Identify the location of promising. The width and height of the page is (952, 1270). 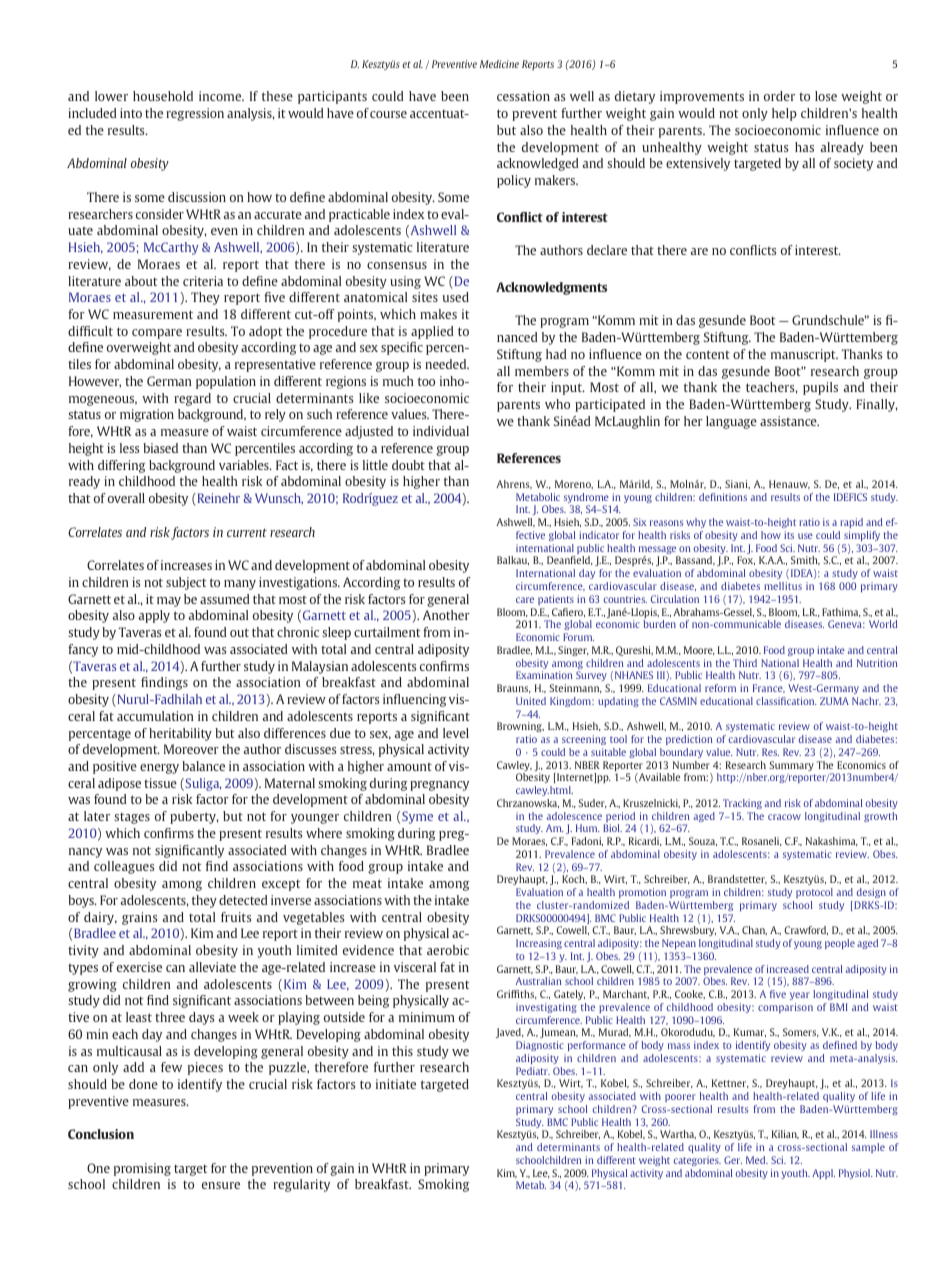
(142, 1169).
